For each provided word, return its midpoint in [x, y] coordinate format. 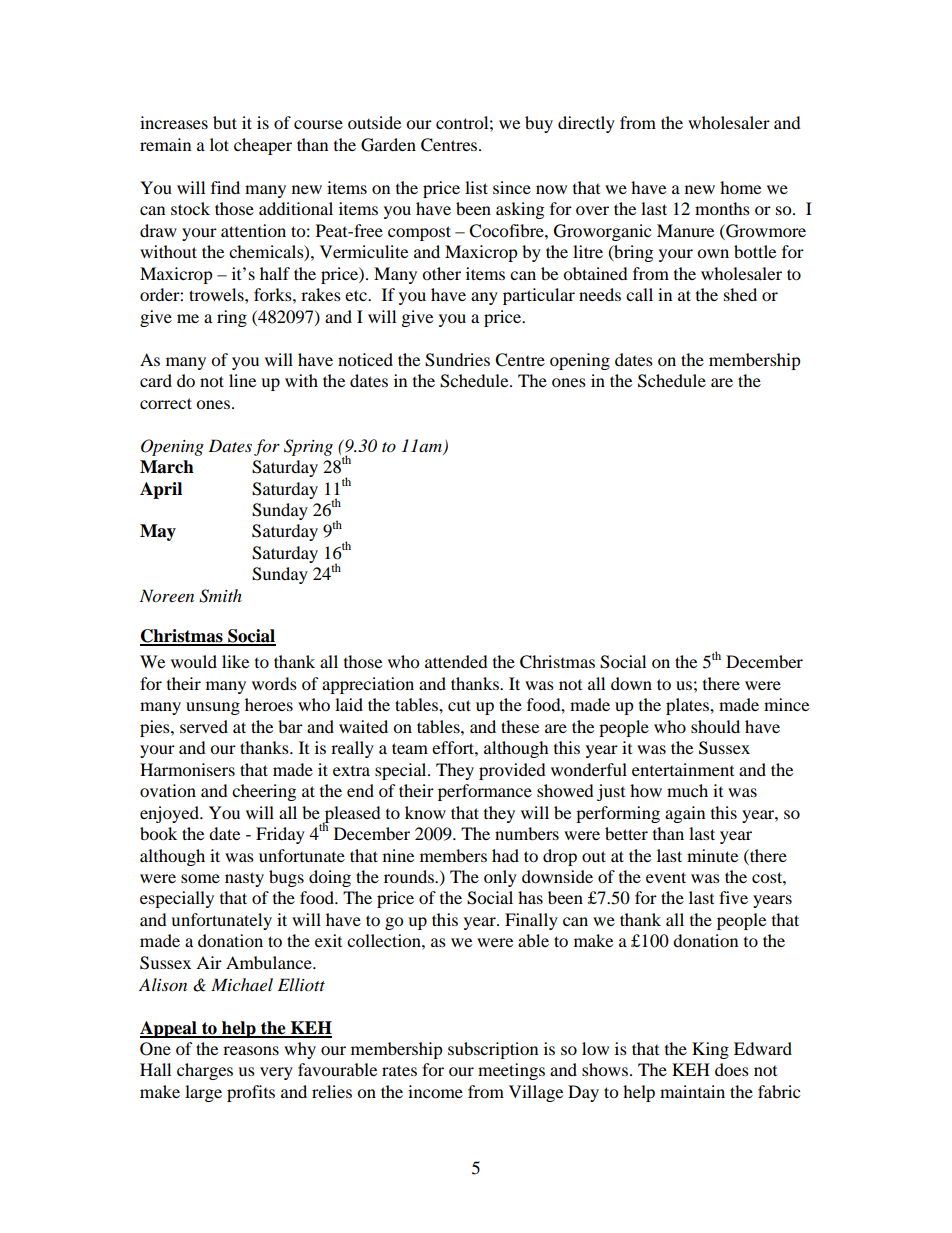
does [732, 1069]
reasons [251, 1050]
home [740, 187]
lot [219, 144]
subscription [493, 1050]
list [476, 187]
